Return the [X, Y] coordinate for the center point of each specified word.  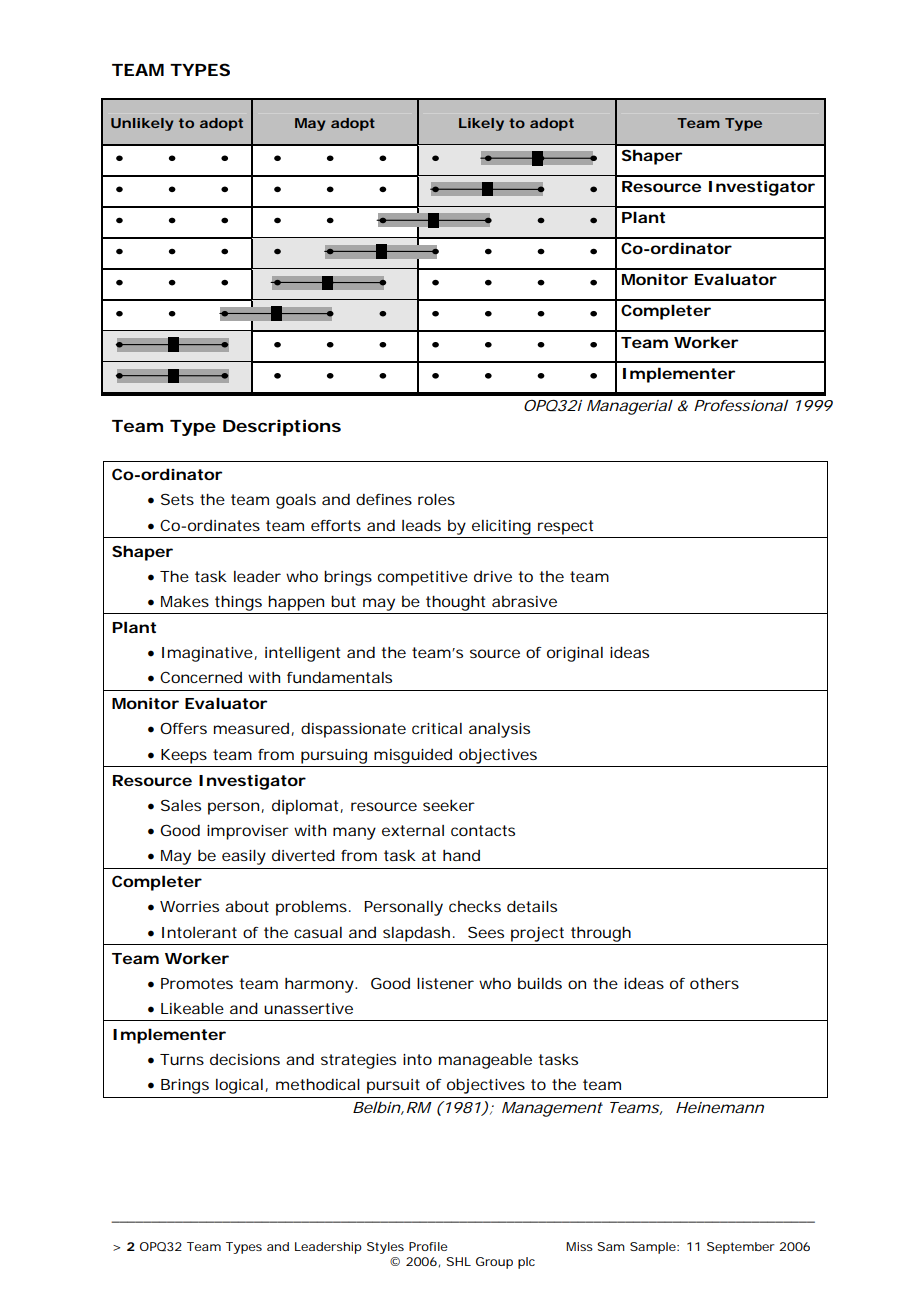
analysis [499, 730]
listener [445, 983]
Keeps [184, 756]
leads [421, 525]
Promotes [197, 983]
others [714, 983]
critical [437, 728]
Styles [385, 1248]
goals [296, 501]
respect [565, 527]
